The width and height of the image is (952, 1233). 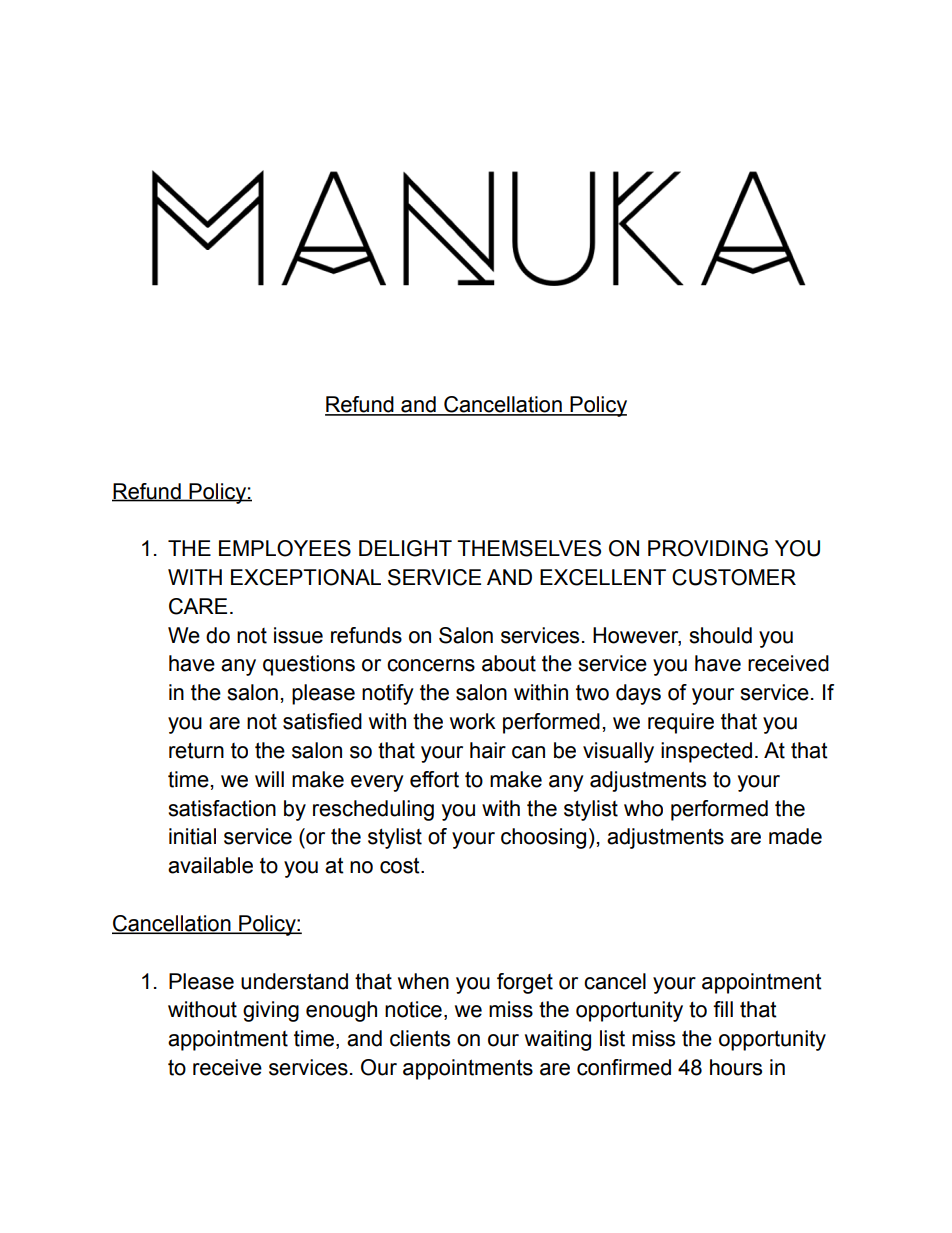 I want to click on available, so click(x=210, y=865).
